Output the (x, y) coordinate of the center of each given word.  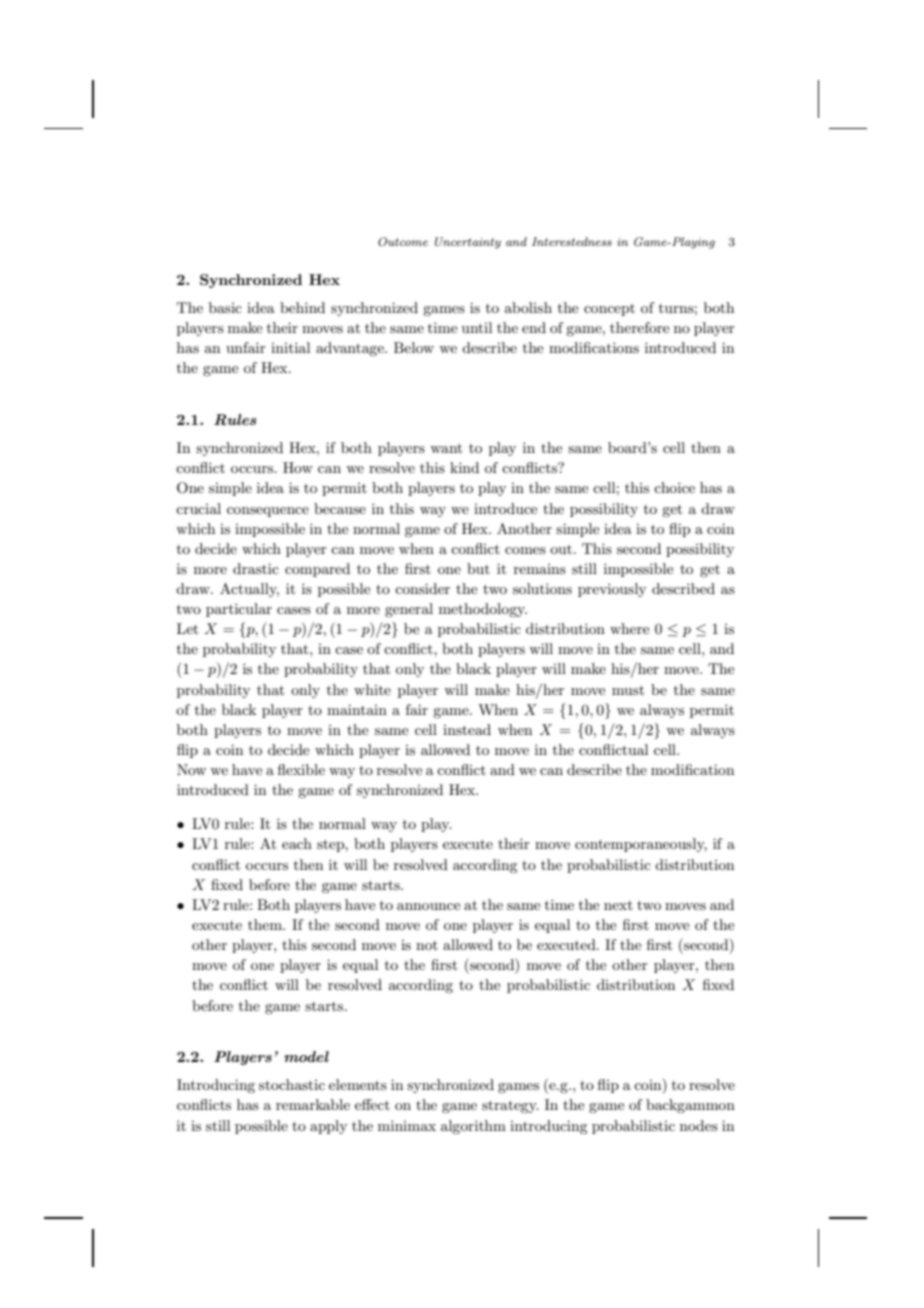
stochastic (292, 1084)
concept (609, 310)
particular (239, 610)
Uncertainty (468, 243)
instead (467, 729)
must (628, 690)
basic (225, 307)
